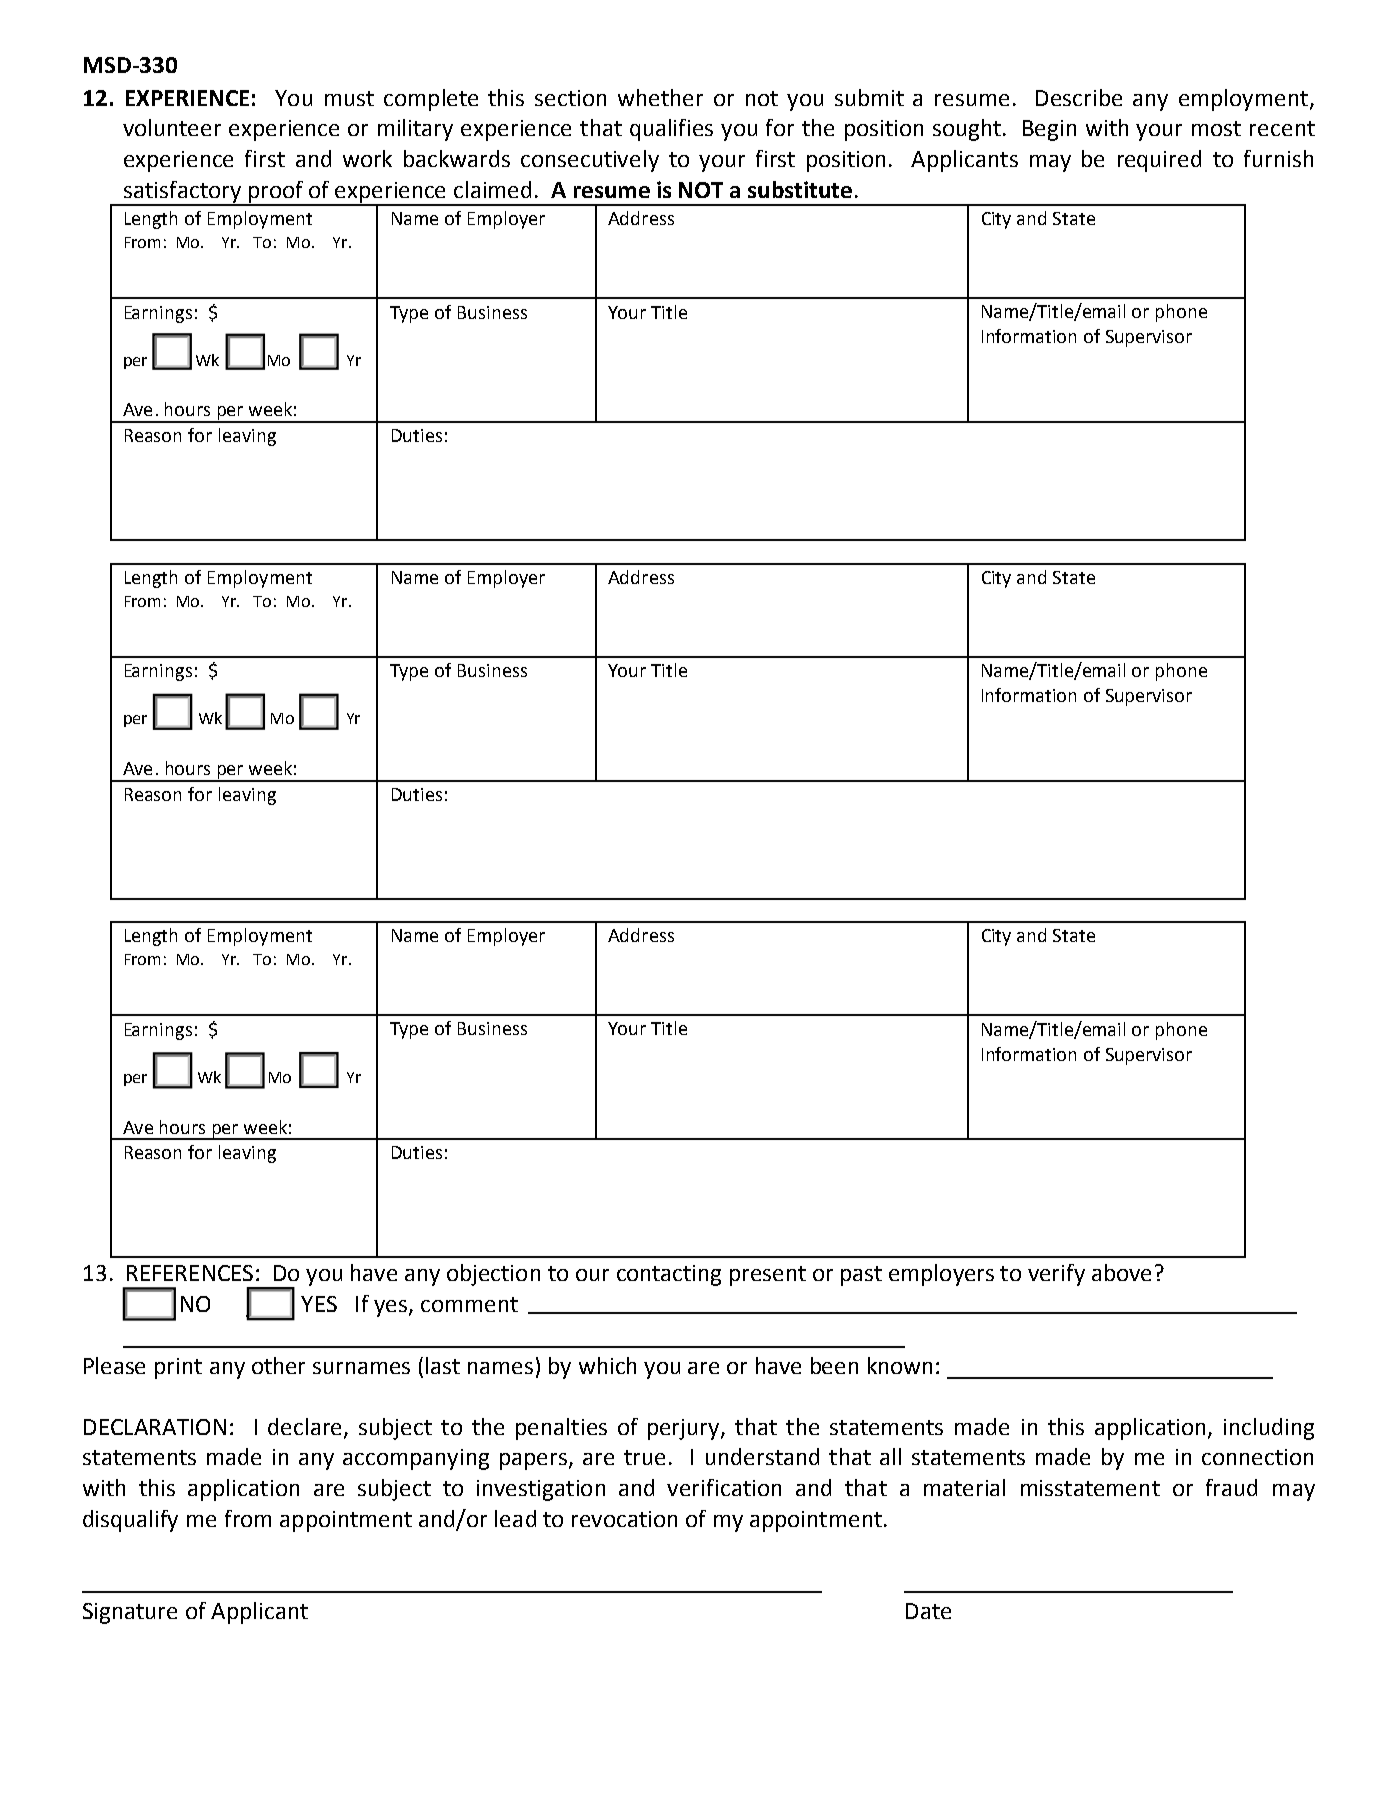 Image resolution: width=1397 pixels, height=1808 pixels. I want to click on Signature, so click(130, 1613).
